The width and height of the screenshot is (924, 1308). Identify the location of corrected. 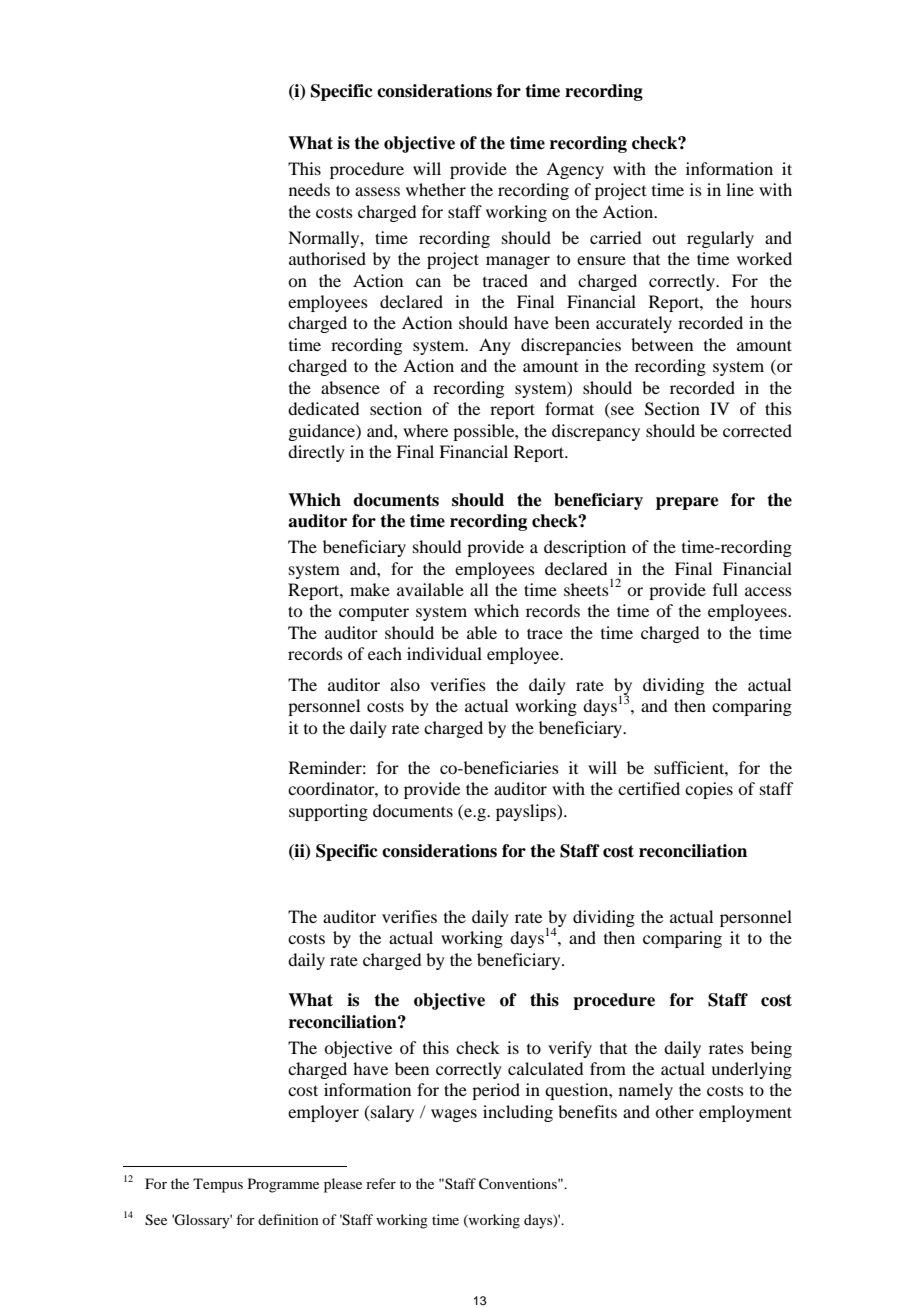
(757, 430).
